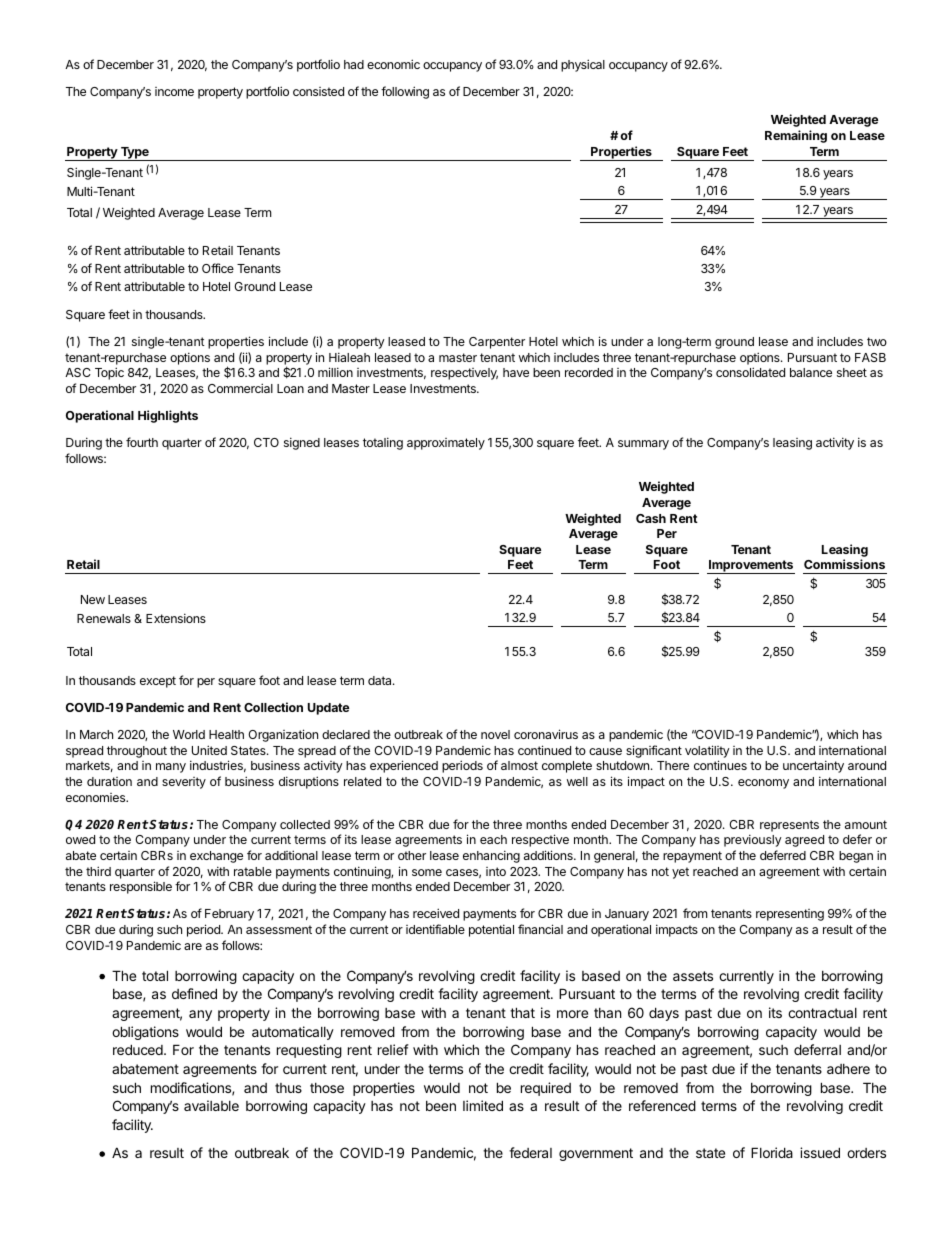 This image has width=952, height=1233. Describe the element at coordinates (446, 444) in the image. I see `approximately` at that location.
